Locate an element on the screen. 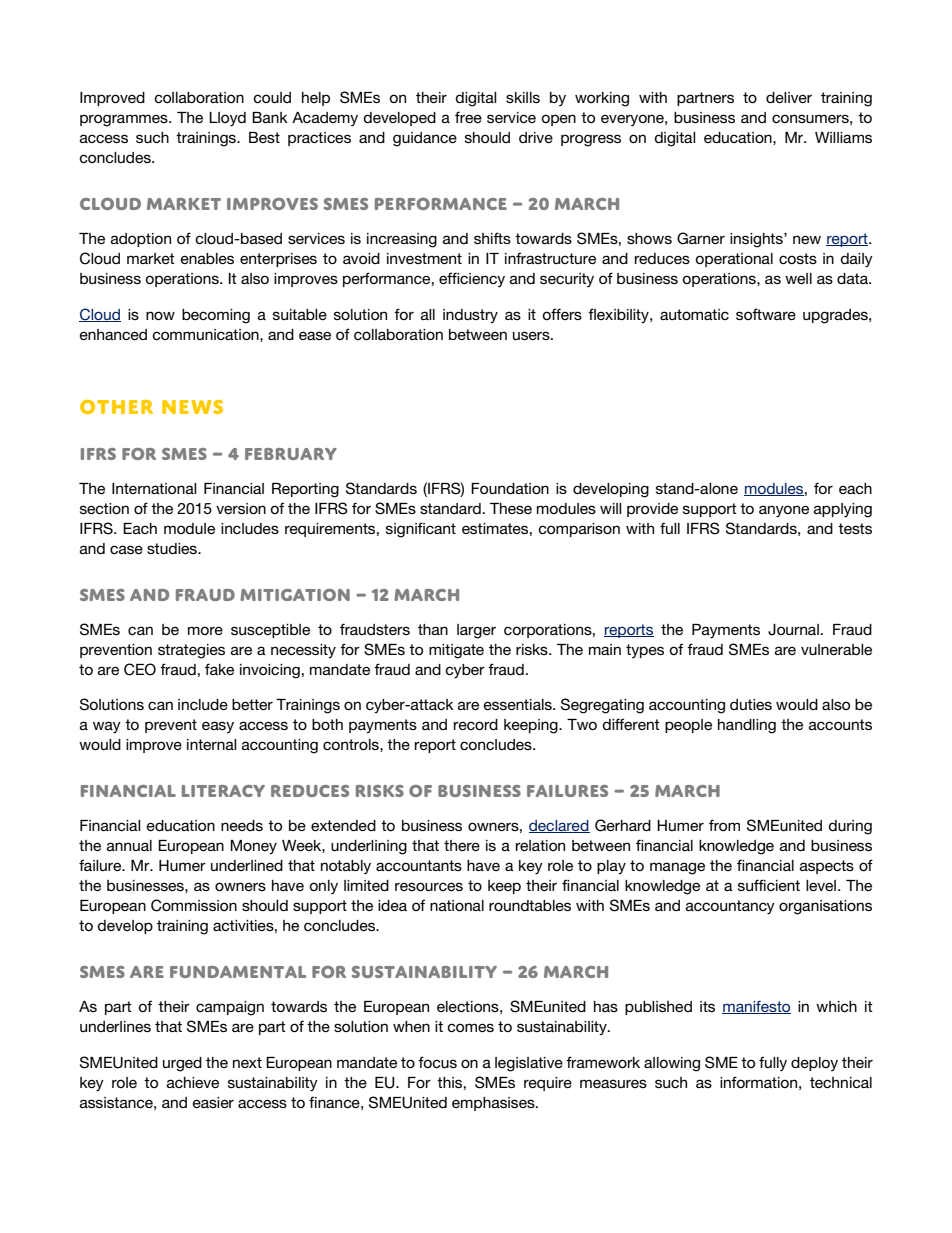 The image size is (952, 1233). Lloyd is located at coordinates (227, 119).
